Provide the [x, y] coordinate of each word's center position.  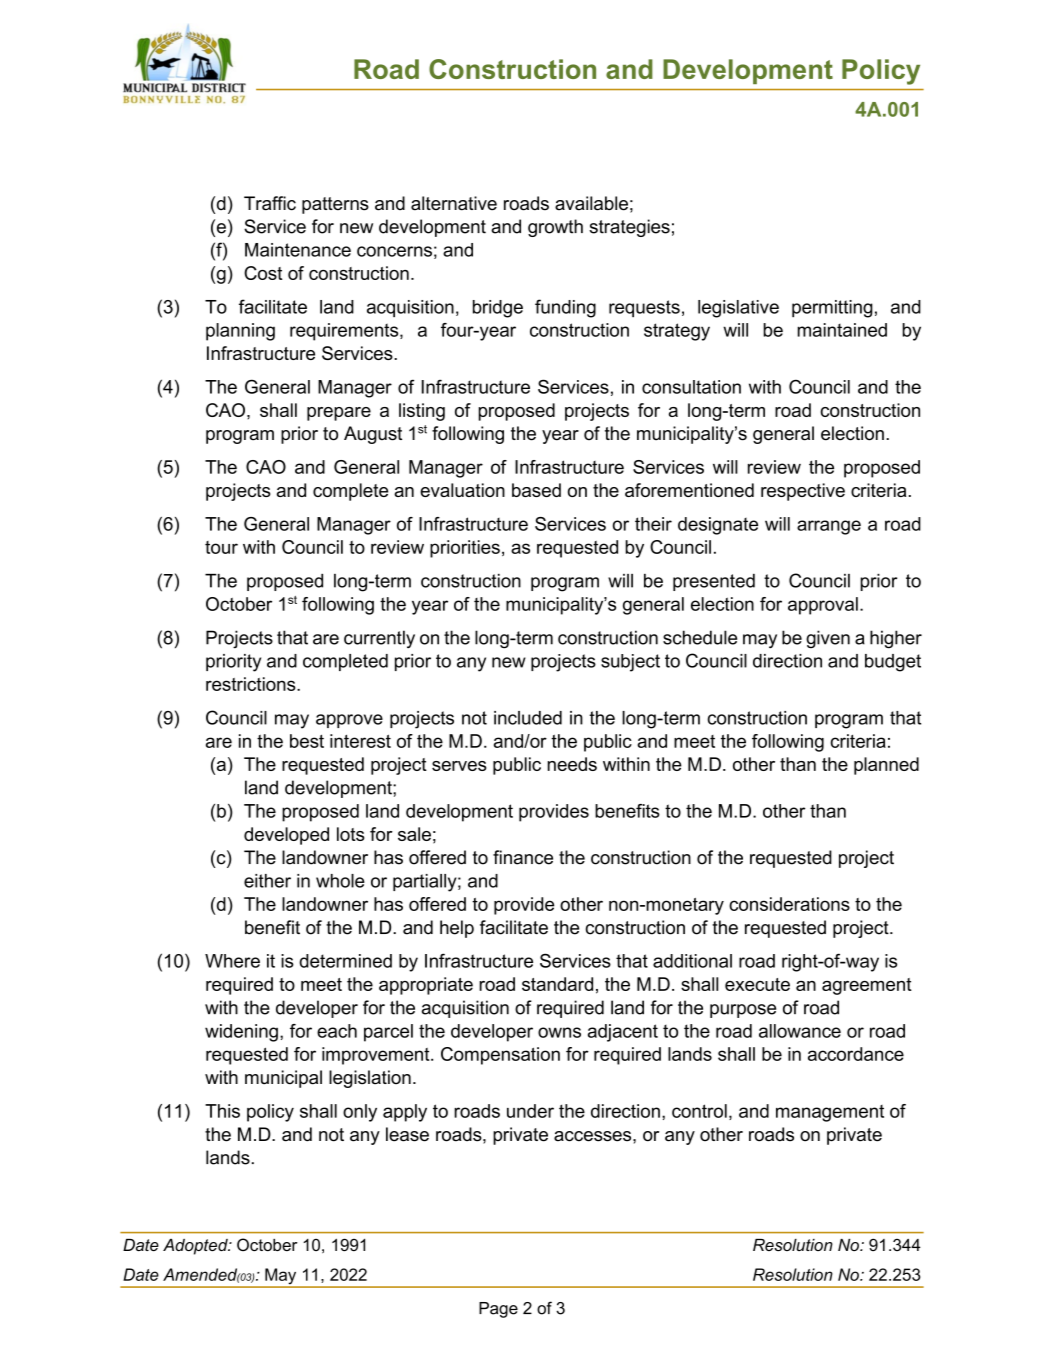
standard [557, 984]
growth [555, 228]
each [337, 1031]
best [307, 741]
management [830, 1113]
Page [498, 1310]
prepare [339, 414]
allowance [800, 1031]
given [828, 639]
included [528, 718]
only [360, 1113]
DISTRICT [219, 87]
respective [803, 492]
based [536, 490]
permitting [832, 309]
